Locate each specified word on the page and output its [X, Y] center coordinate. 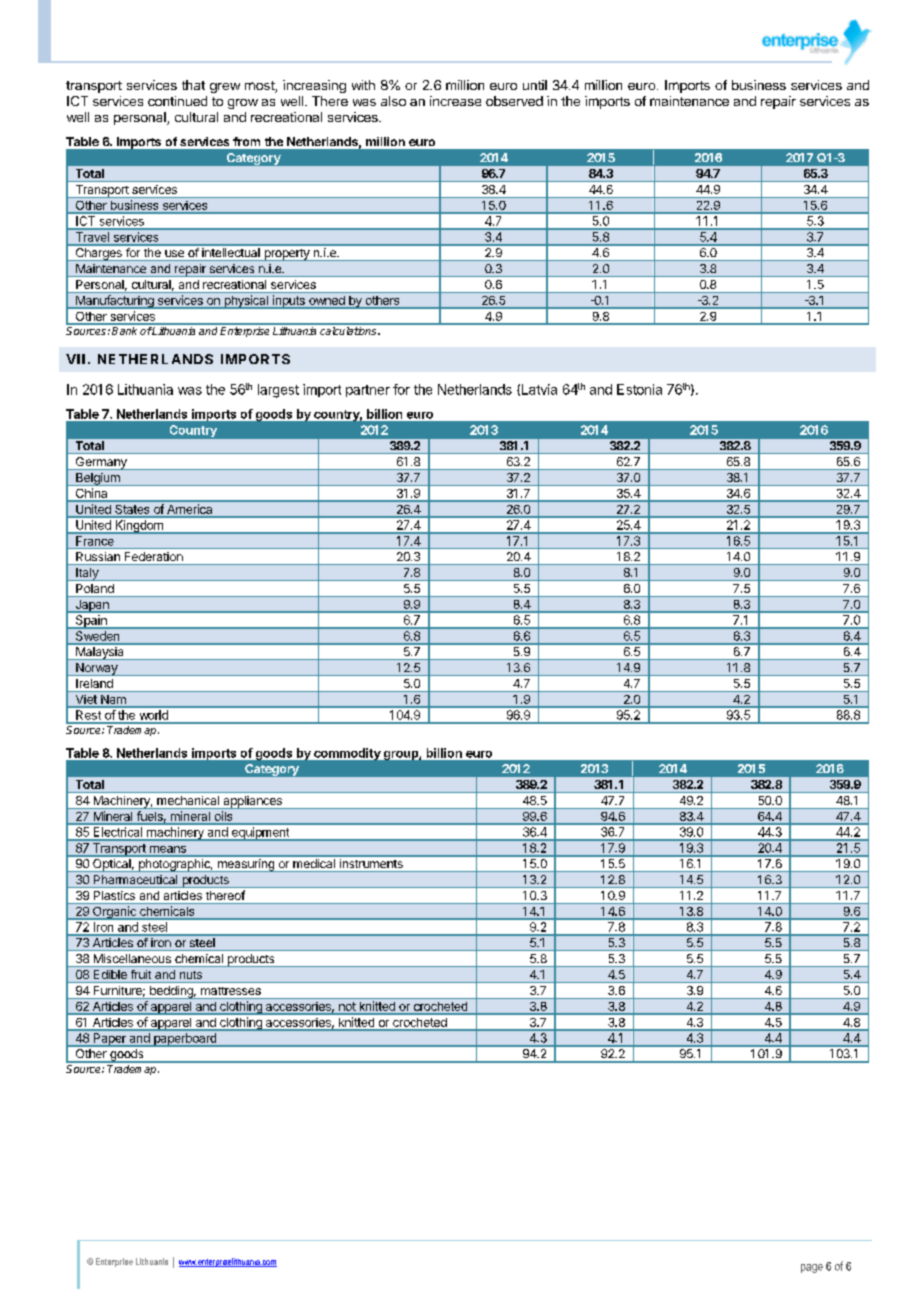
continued [177, 101]
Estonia [639, 389]
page [812, 1268]
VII [75, 359]
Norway [97, 669]
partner [368, 391]
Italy [87, 574]
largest [278, 391]
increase [455, 101]
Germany [101, 463]
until [535, 85]
